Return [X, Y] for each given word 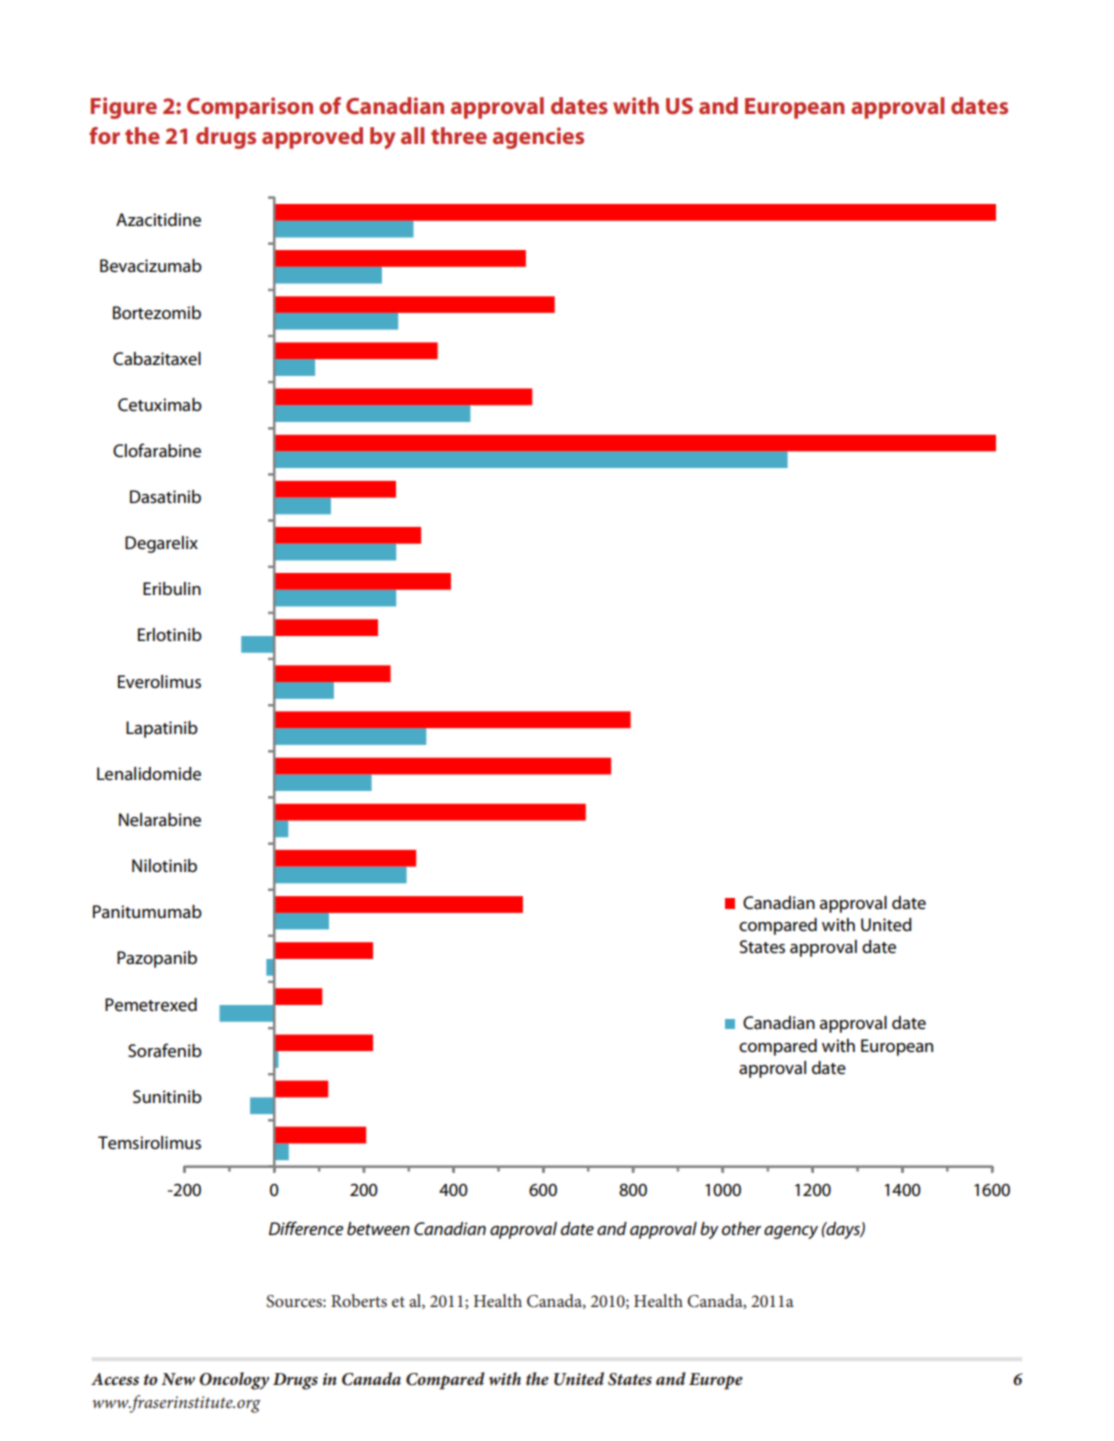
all [412, 135]
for [104, 135]
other [741, 1229]
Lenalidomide [149, 774]
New [178, 1379]
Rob [345, 1300]
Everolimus [159, 682]
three [459, 135]
